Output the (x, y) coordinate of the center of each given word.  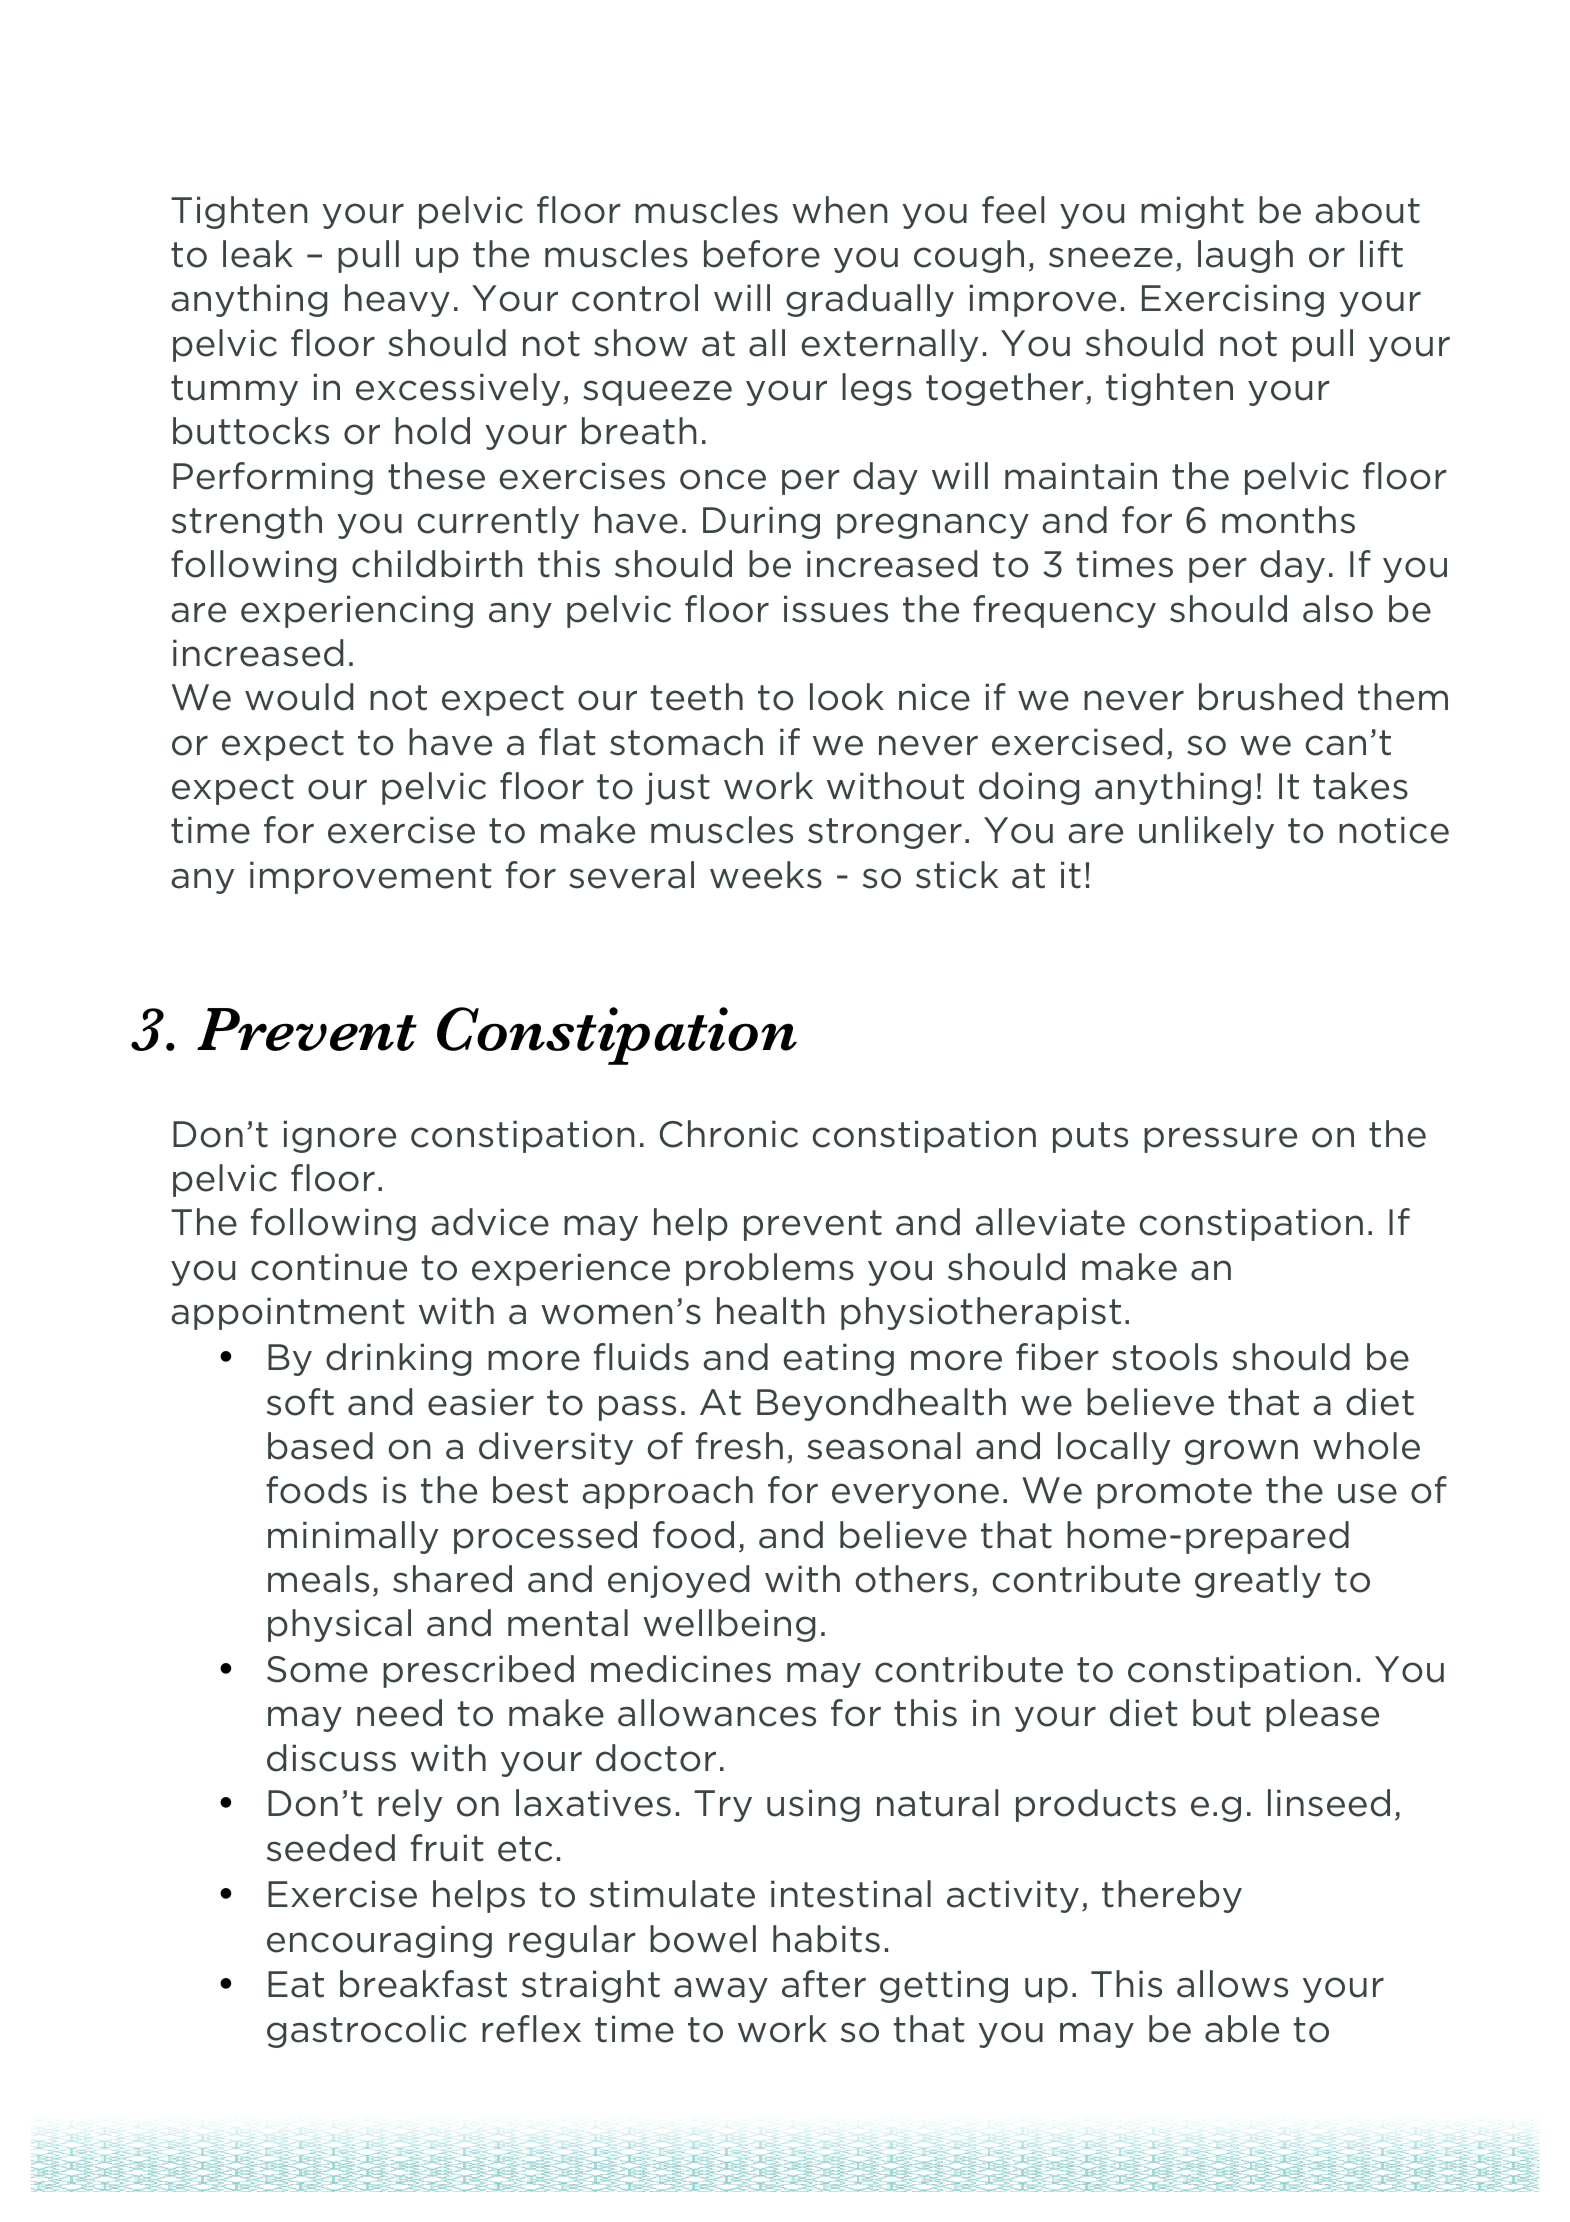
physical (339, 1625)
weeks (766, 875)
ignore (339, 1136)
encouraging (379, 1941)
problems (770, 1269)
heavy (397, 300)
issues (836, 609)
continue (329, 1267)
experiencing (357, 611)
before (762, 254)
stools (1165, 1357)
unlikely (1206, 832)
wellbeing (729, 1625)
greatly (1258, 1581)
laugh (1245, 256)
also (1338, 609)
